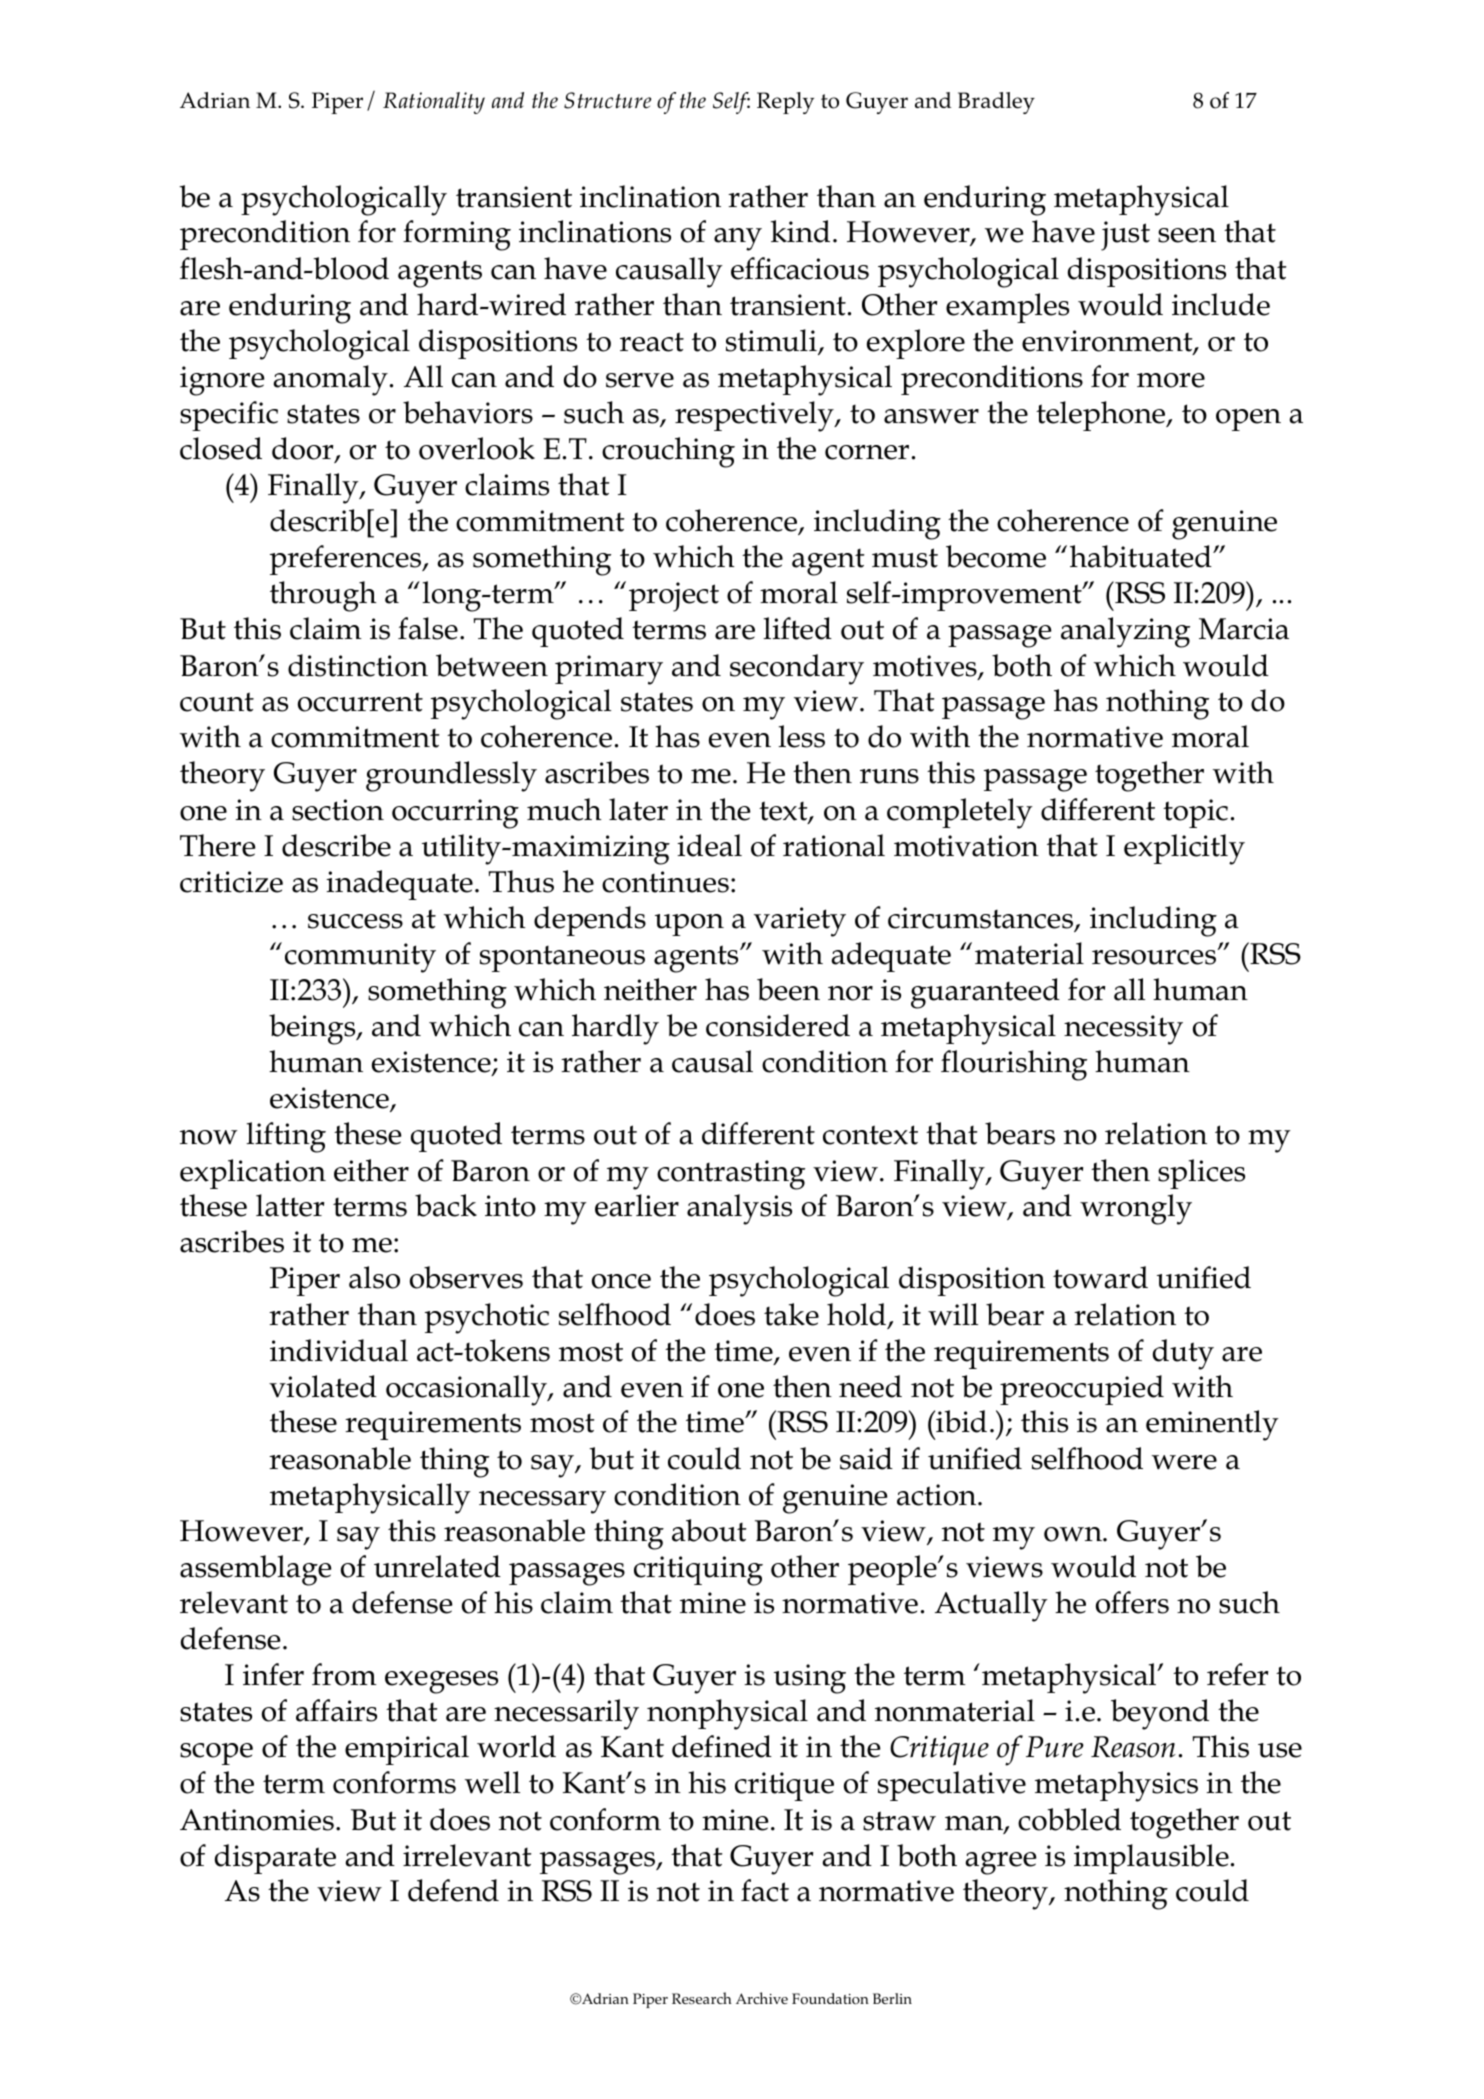 This document has height=2099, width=1484. What do you see at coordinates (313, 1029) in the document?
I see `beings` at bounding box center [313, 1029].
